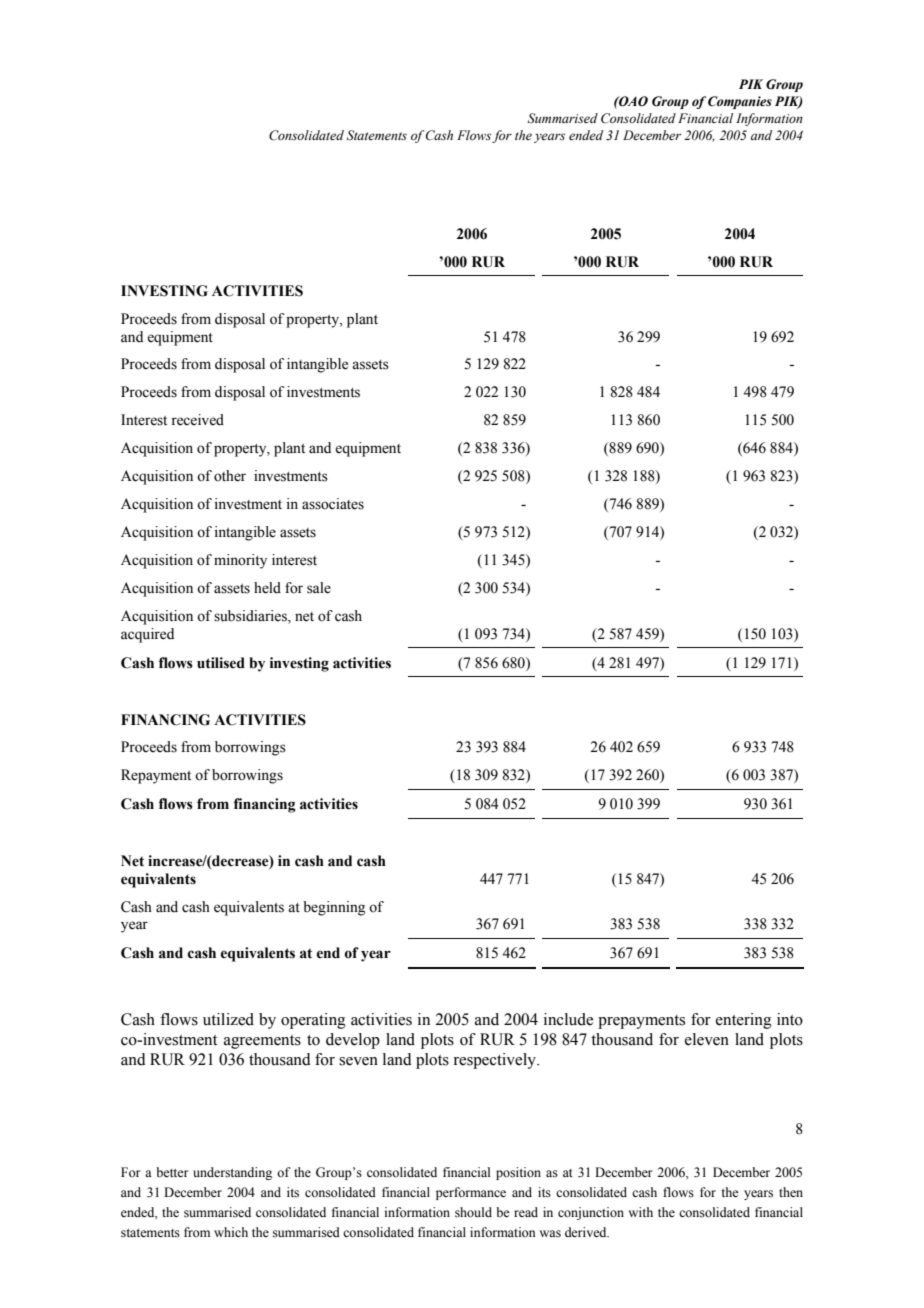  What do you see at coordinates (221, 663) in the document?
I see `utilised` at bounding box center [221, 663].
